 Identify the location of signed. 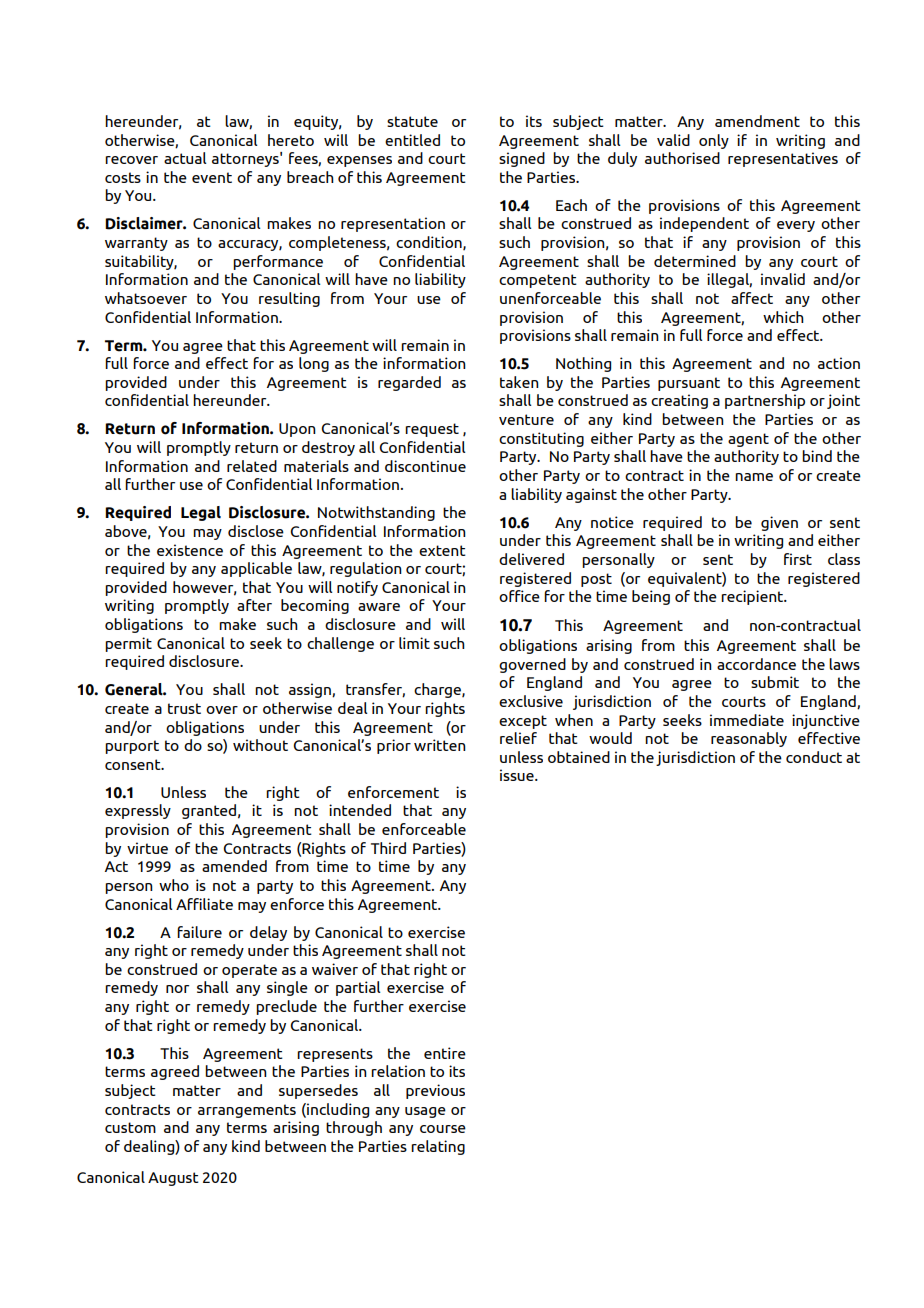
(522, 159).
